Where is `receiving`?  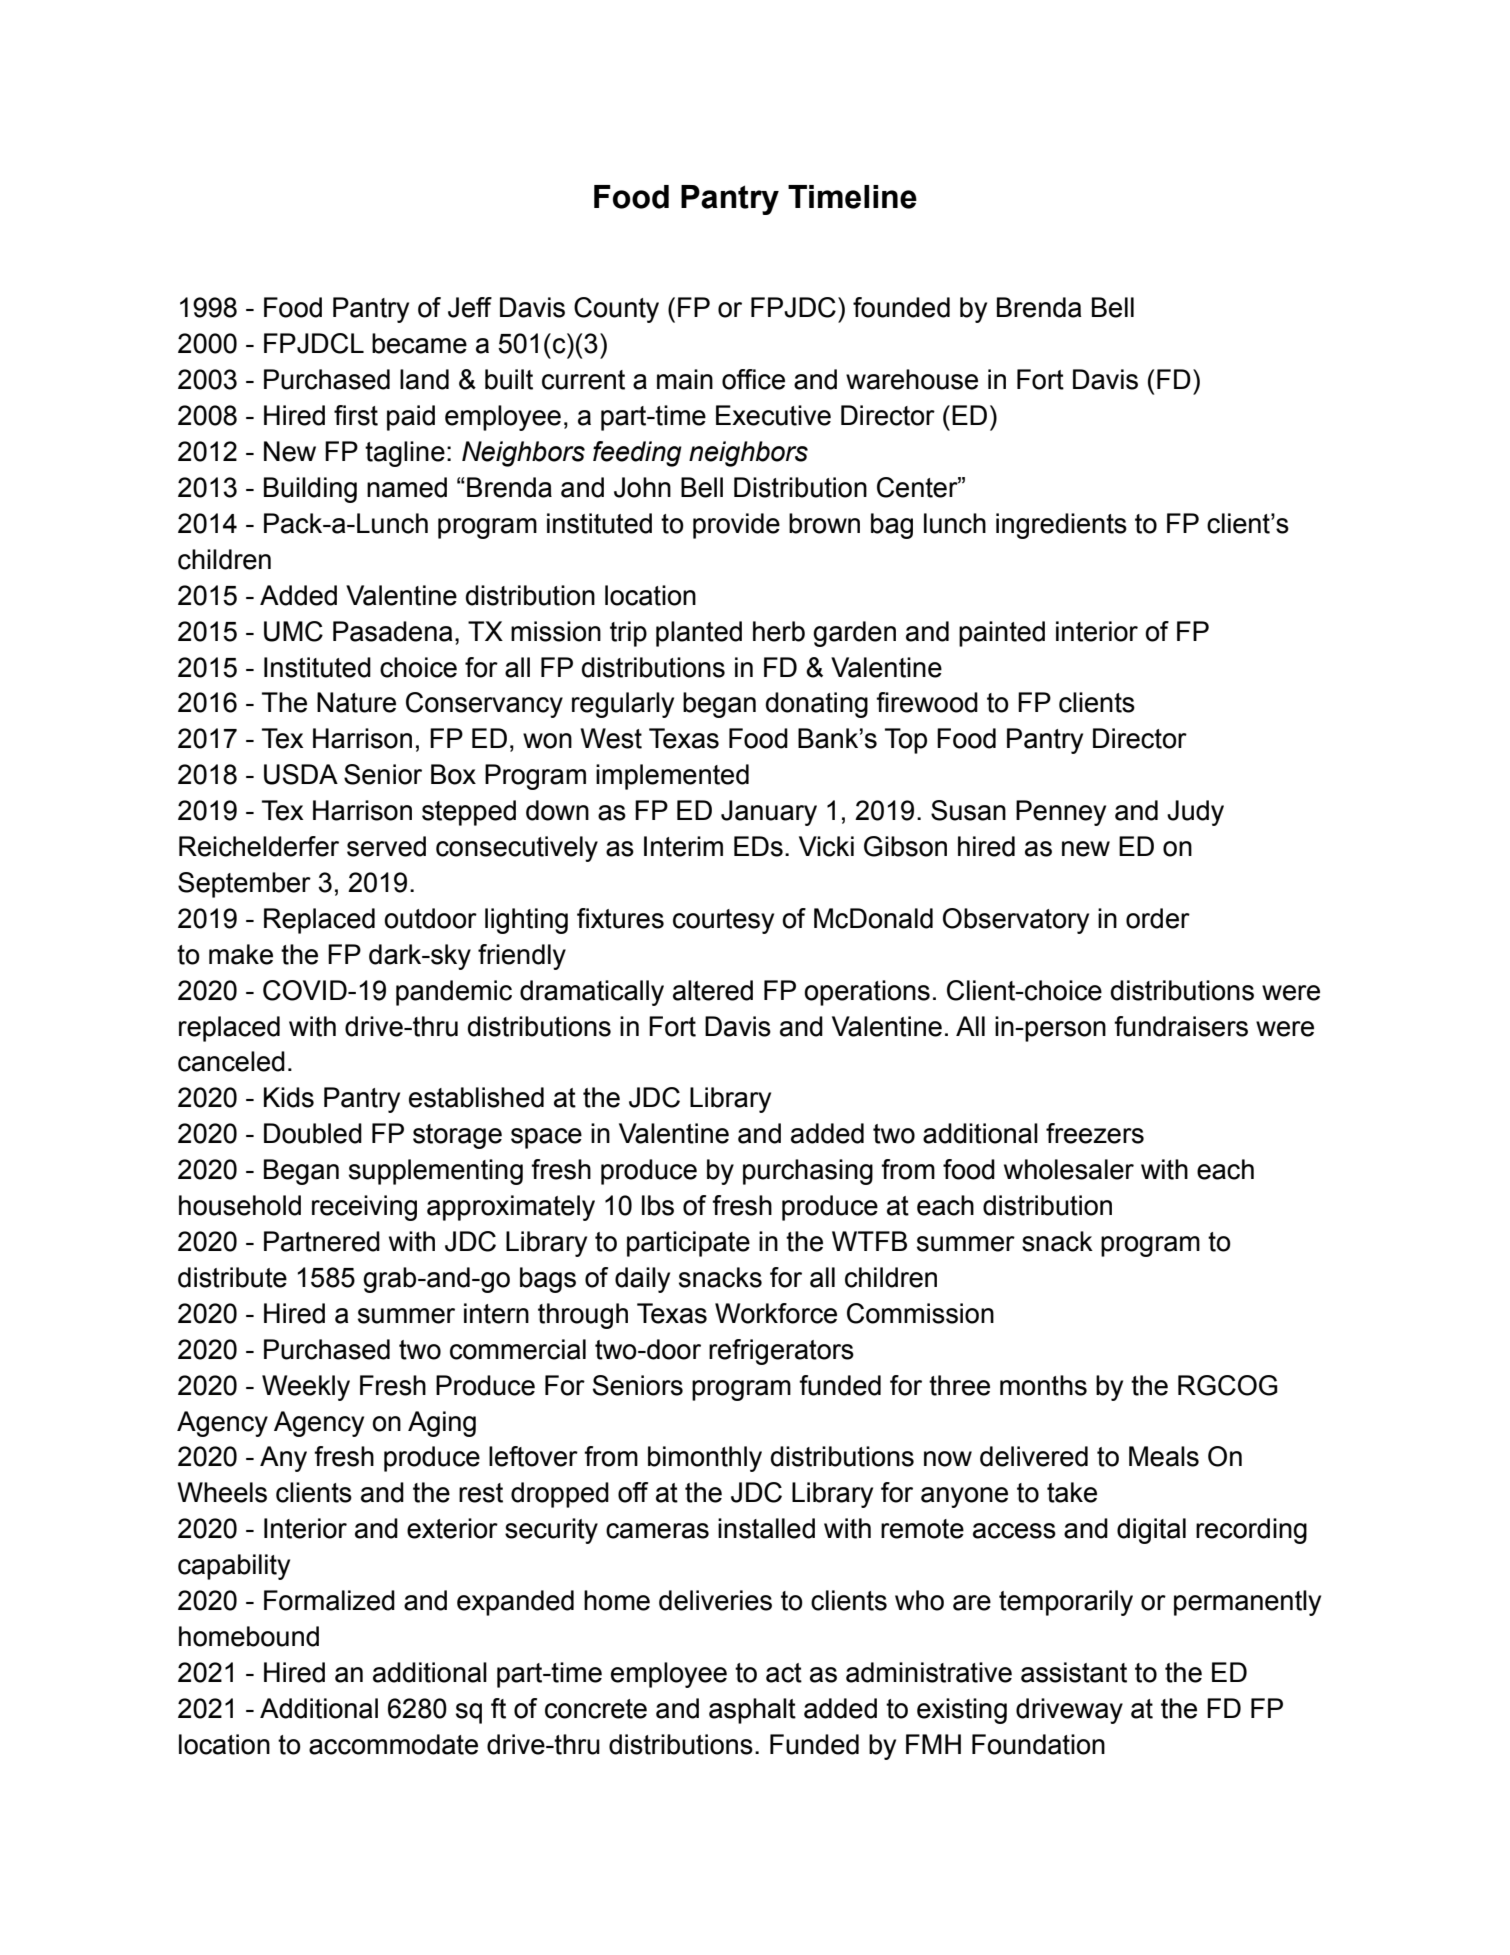
receiving is located at coordinates (364, 1208).
